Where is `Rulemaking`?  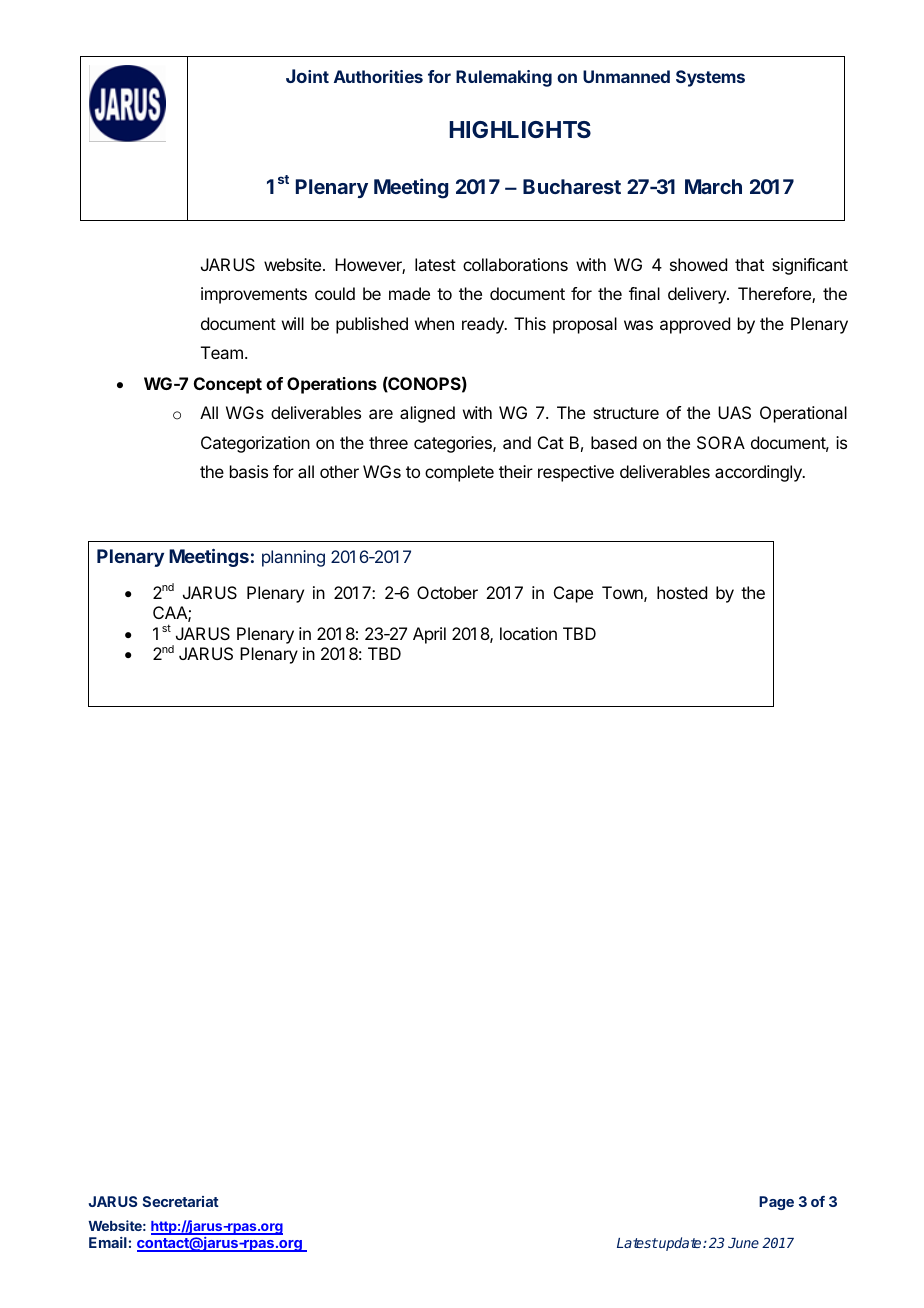 Rulemaking is located at coordinates (504, 78).
